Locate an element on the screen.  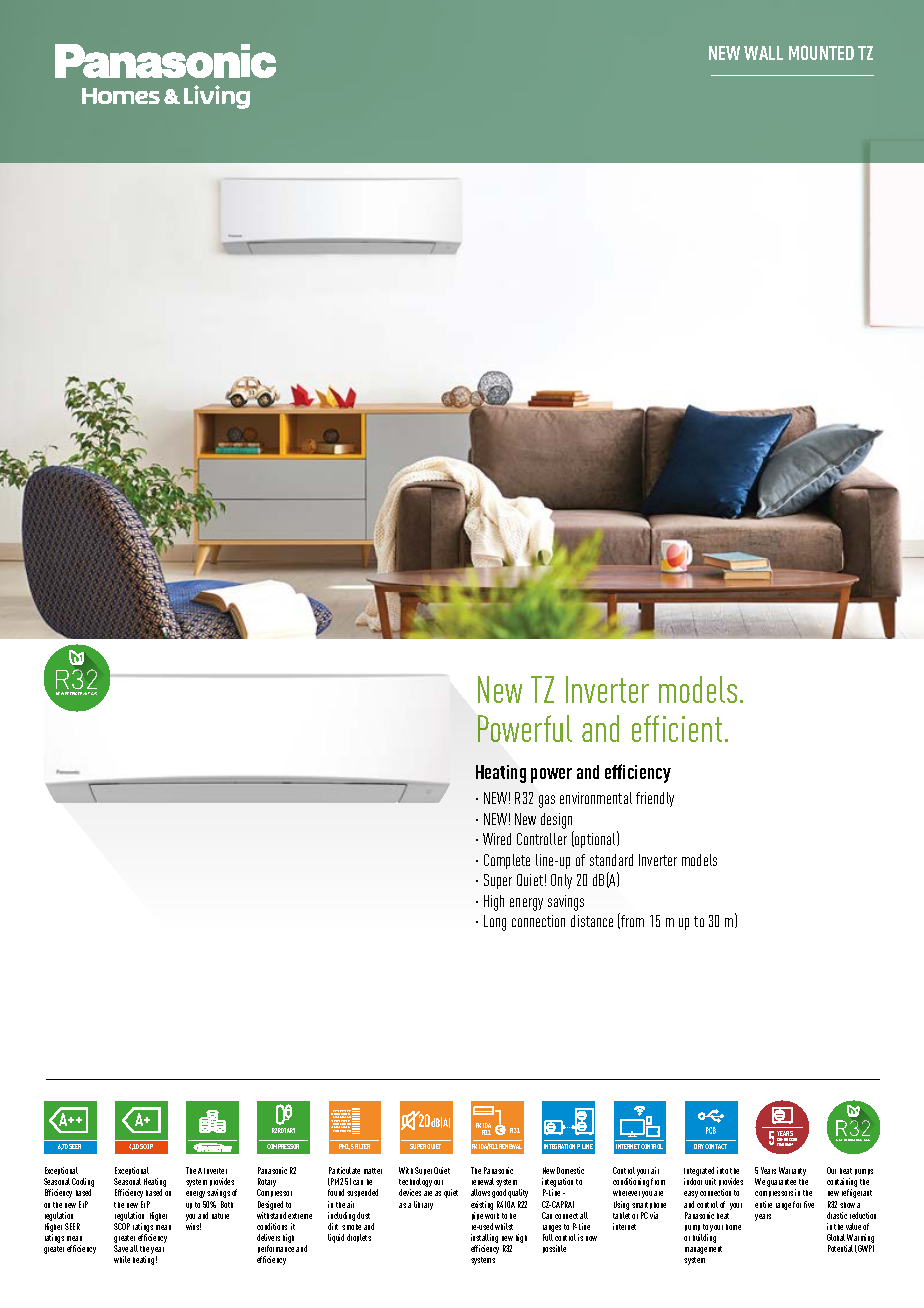
Complete is located at coordinates (507, 861).
